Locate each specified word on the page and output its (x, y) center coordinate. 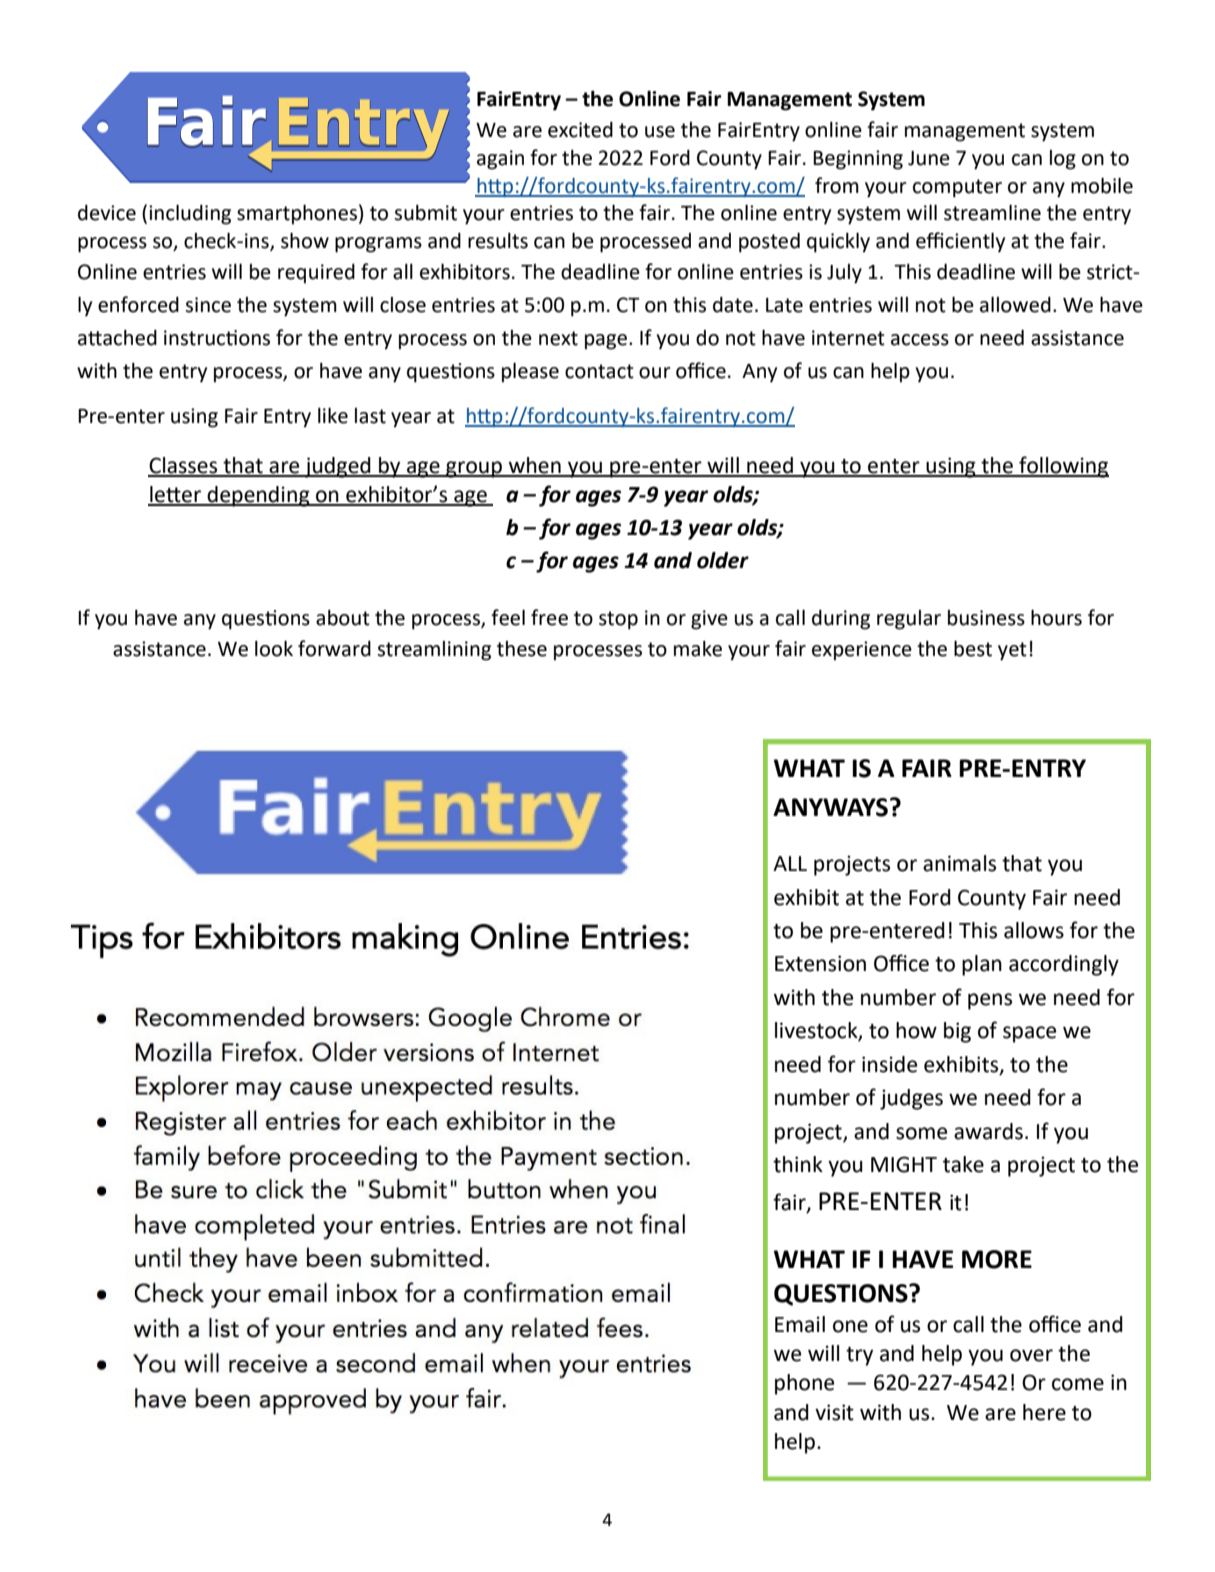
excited (580, 129)
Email (800, 1324)
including (190, 214)
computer (957, 188)
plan (982, 965)
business (986, 618)
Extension (820, 963)
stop (618, 620)
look (274, 648)
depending (258, 496)
